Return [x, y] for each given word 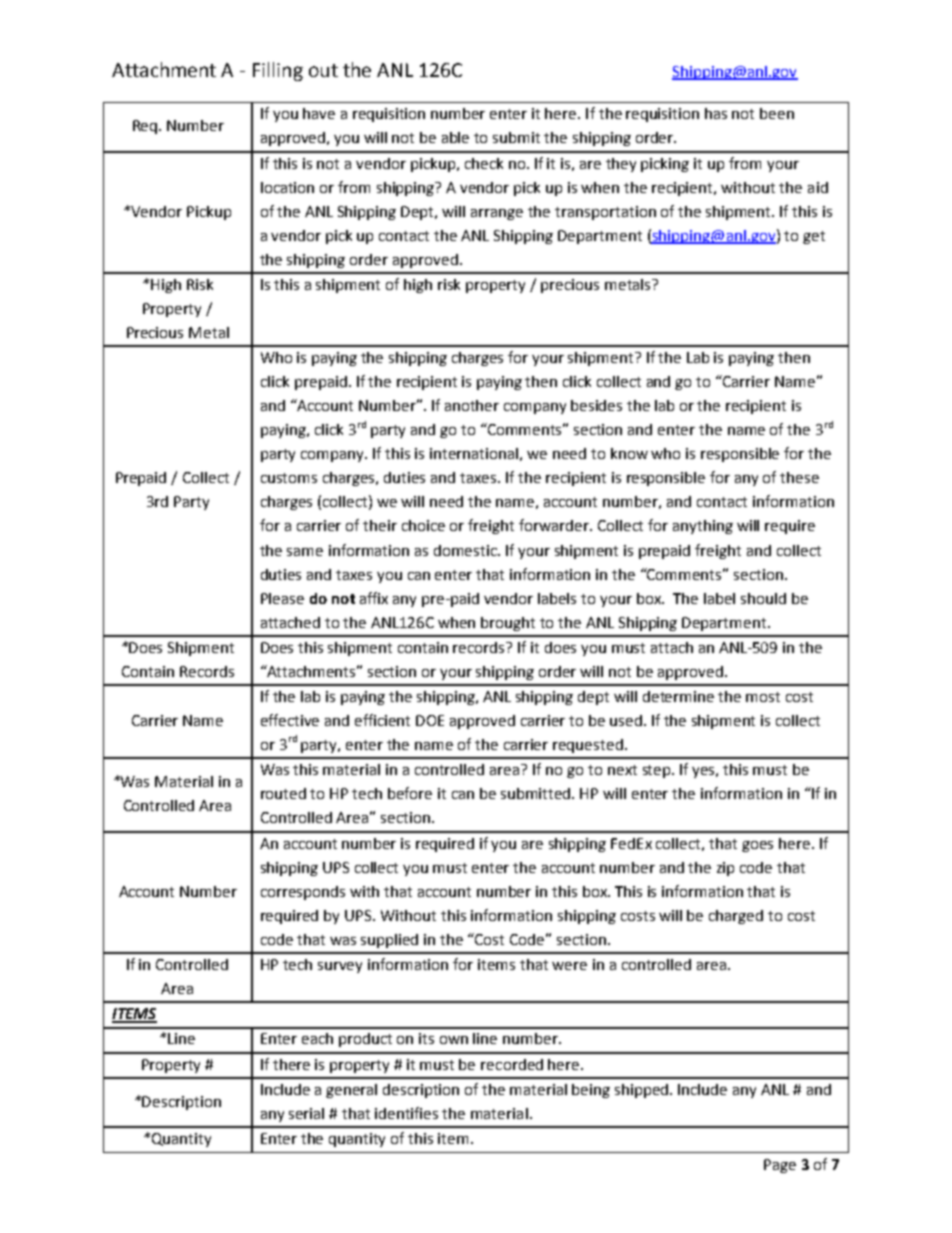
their [380, 525]
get [814, 237]
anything [703, 527]
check [484, 163]
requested [588, 746]
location [287, 187]
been [777, 113]
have [319, 113]
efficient [382, 720]
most [763, 697]
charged [736, 917]
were [569, 966]
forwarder [555, 525]
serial [306, 1113]
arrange [497, 214]
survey [340, 967]
